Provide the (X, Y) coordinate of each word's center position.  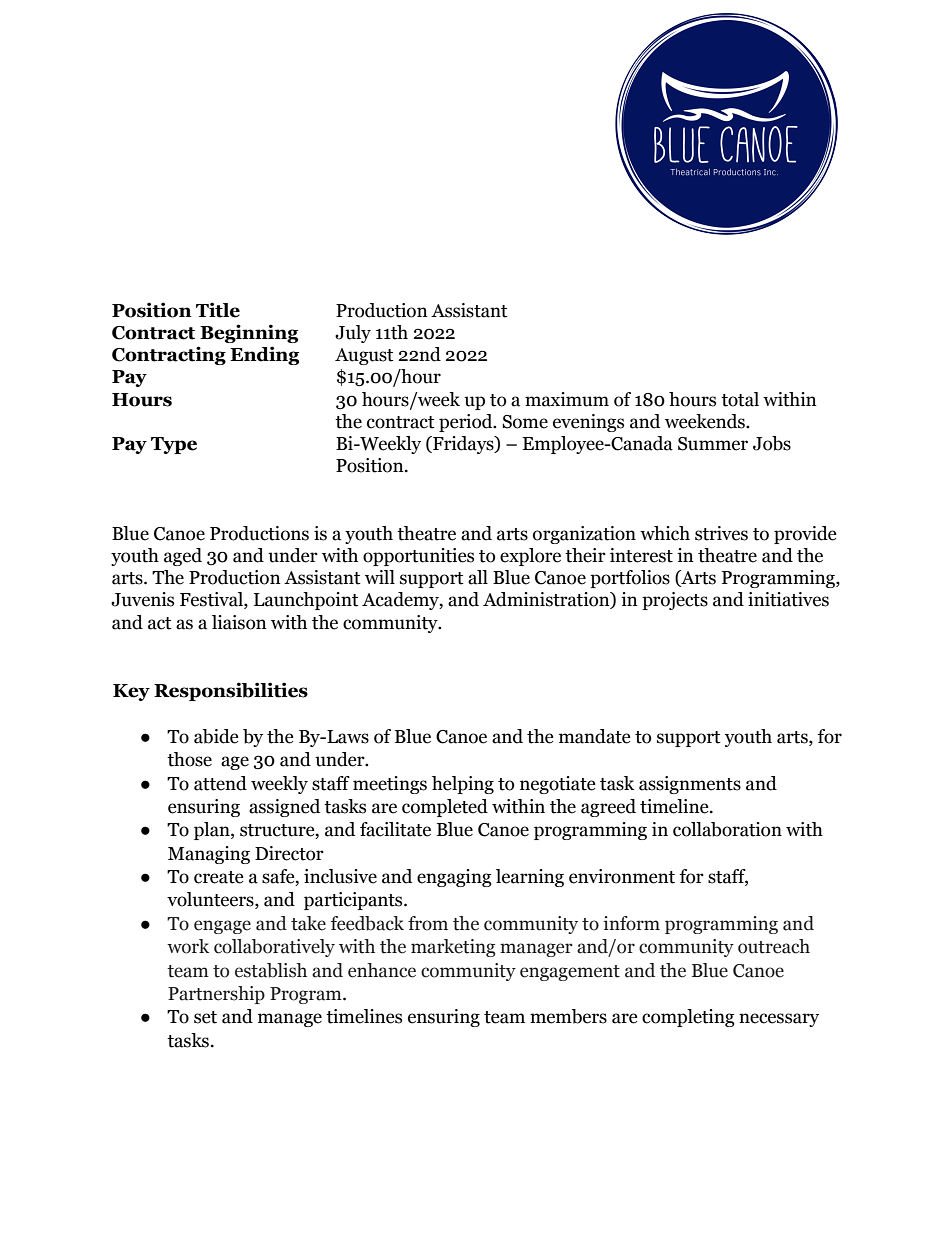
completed (445, 808)
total (740, 399)
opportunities (418, 557)
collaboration (727, 829)
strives (721, 533)
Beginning (249, 333)
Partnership (216, 995)
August (364, 356)
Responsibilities (231, 691)
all (478, 577)
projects (675, 601)
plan (213, 831)
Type (174, 445)
